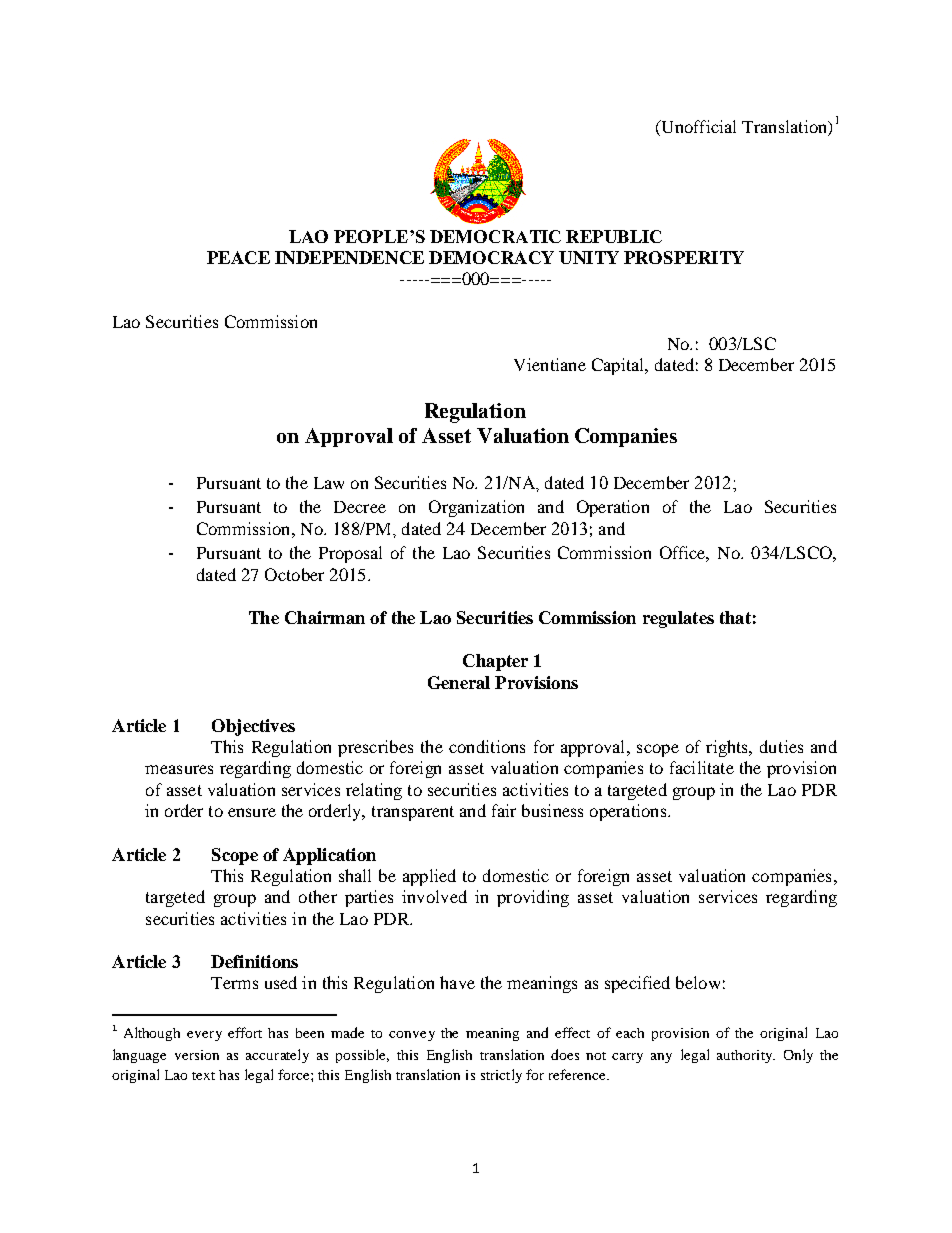 The height and width of the screenshot is (1233, 952). I want to click on every, so click(204, 1036).
